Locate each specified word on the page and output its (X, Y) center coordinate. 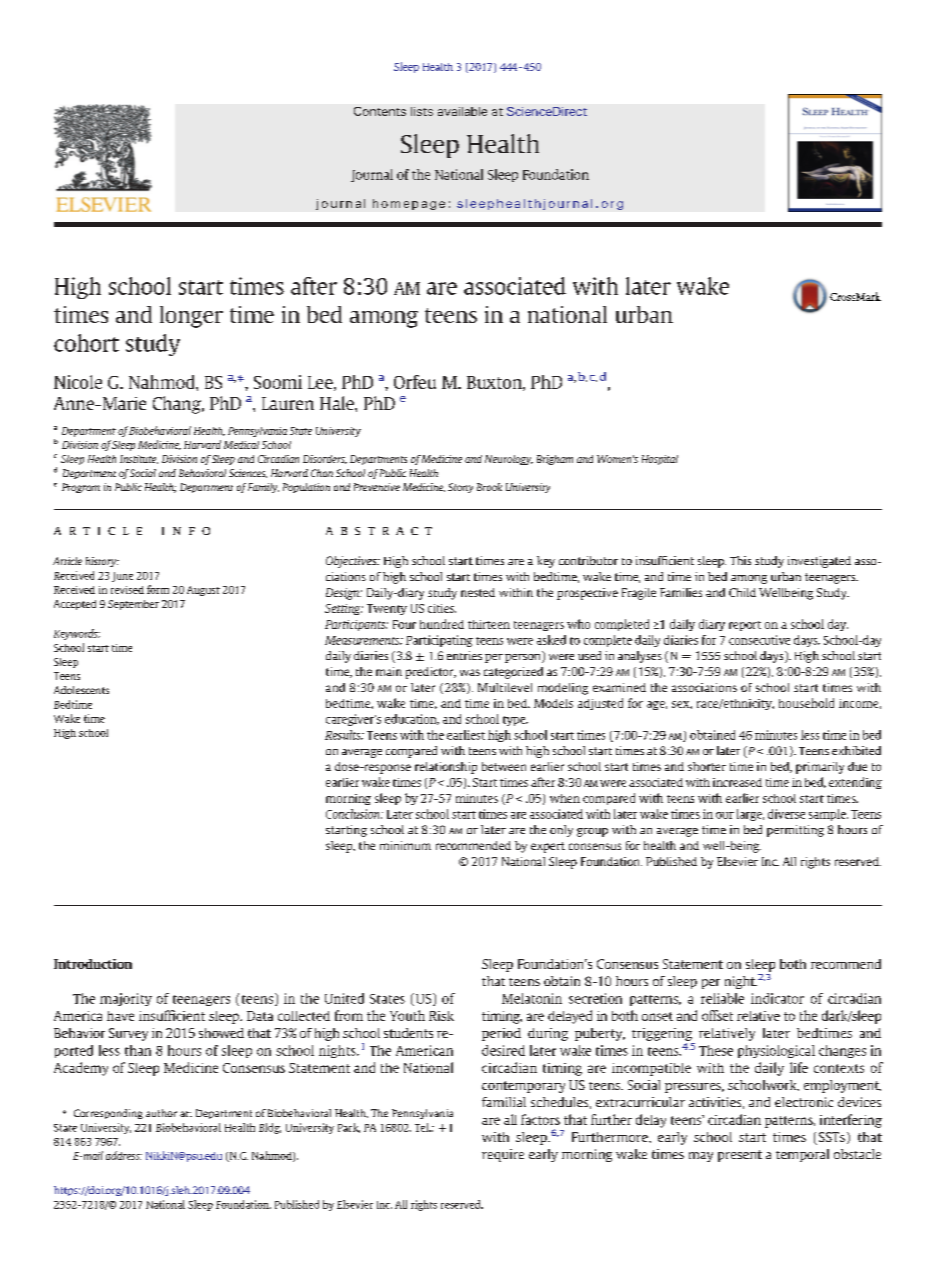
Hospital (660, 460)
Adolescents (81, 690)
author (161, 1113)
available (462, 111)
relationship (446, 768)
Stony (460, 488)
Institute (139, 459)
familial (504, 1102)
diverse (786, 814)
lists (422, 111)
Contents (380, 111)
